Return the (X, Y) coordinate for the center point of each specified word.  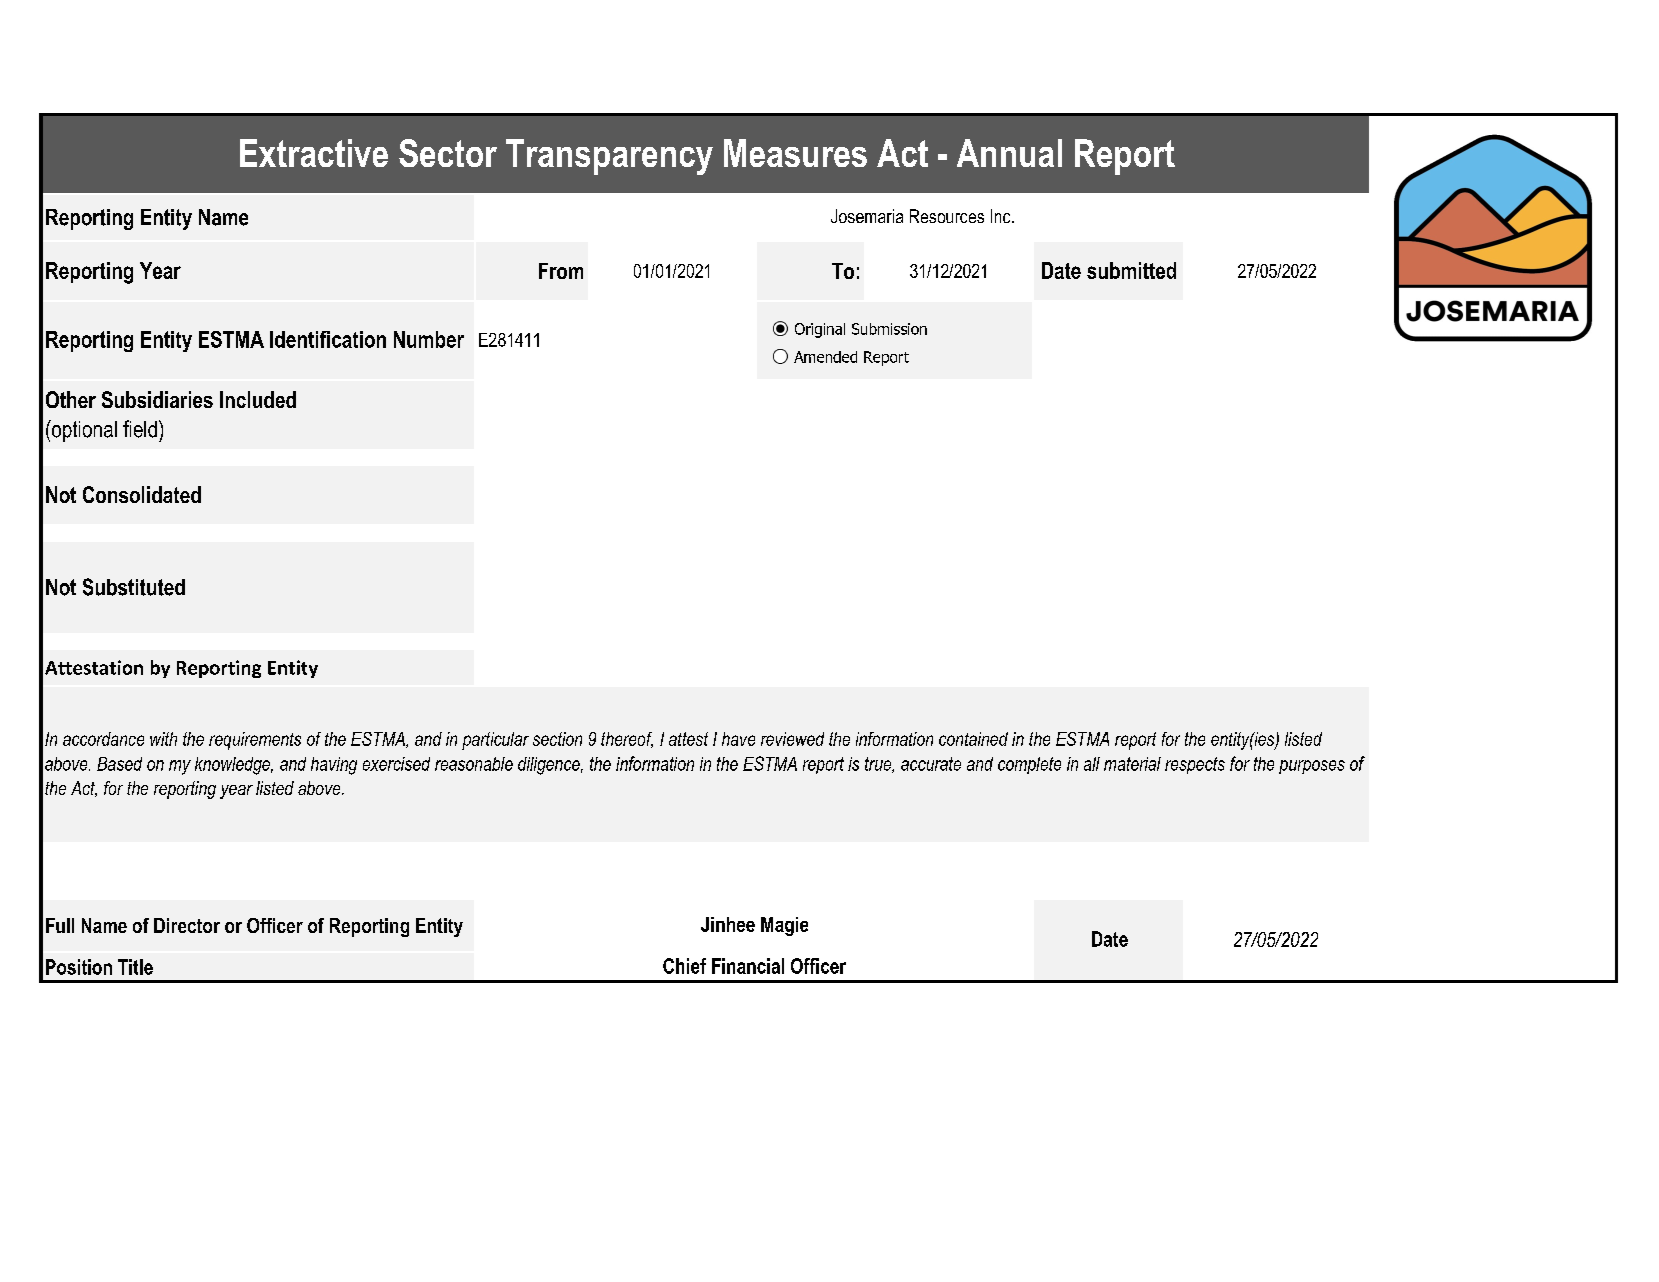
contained (973, 739)
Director (187, 925)
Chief (684, 966)
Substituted (134, 587)
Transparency (609, 157)
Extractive (314, 153)
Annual (1009, 153)
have (738, 739)
